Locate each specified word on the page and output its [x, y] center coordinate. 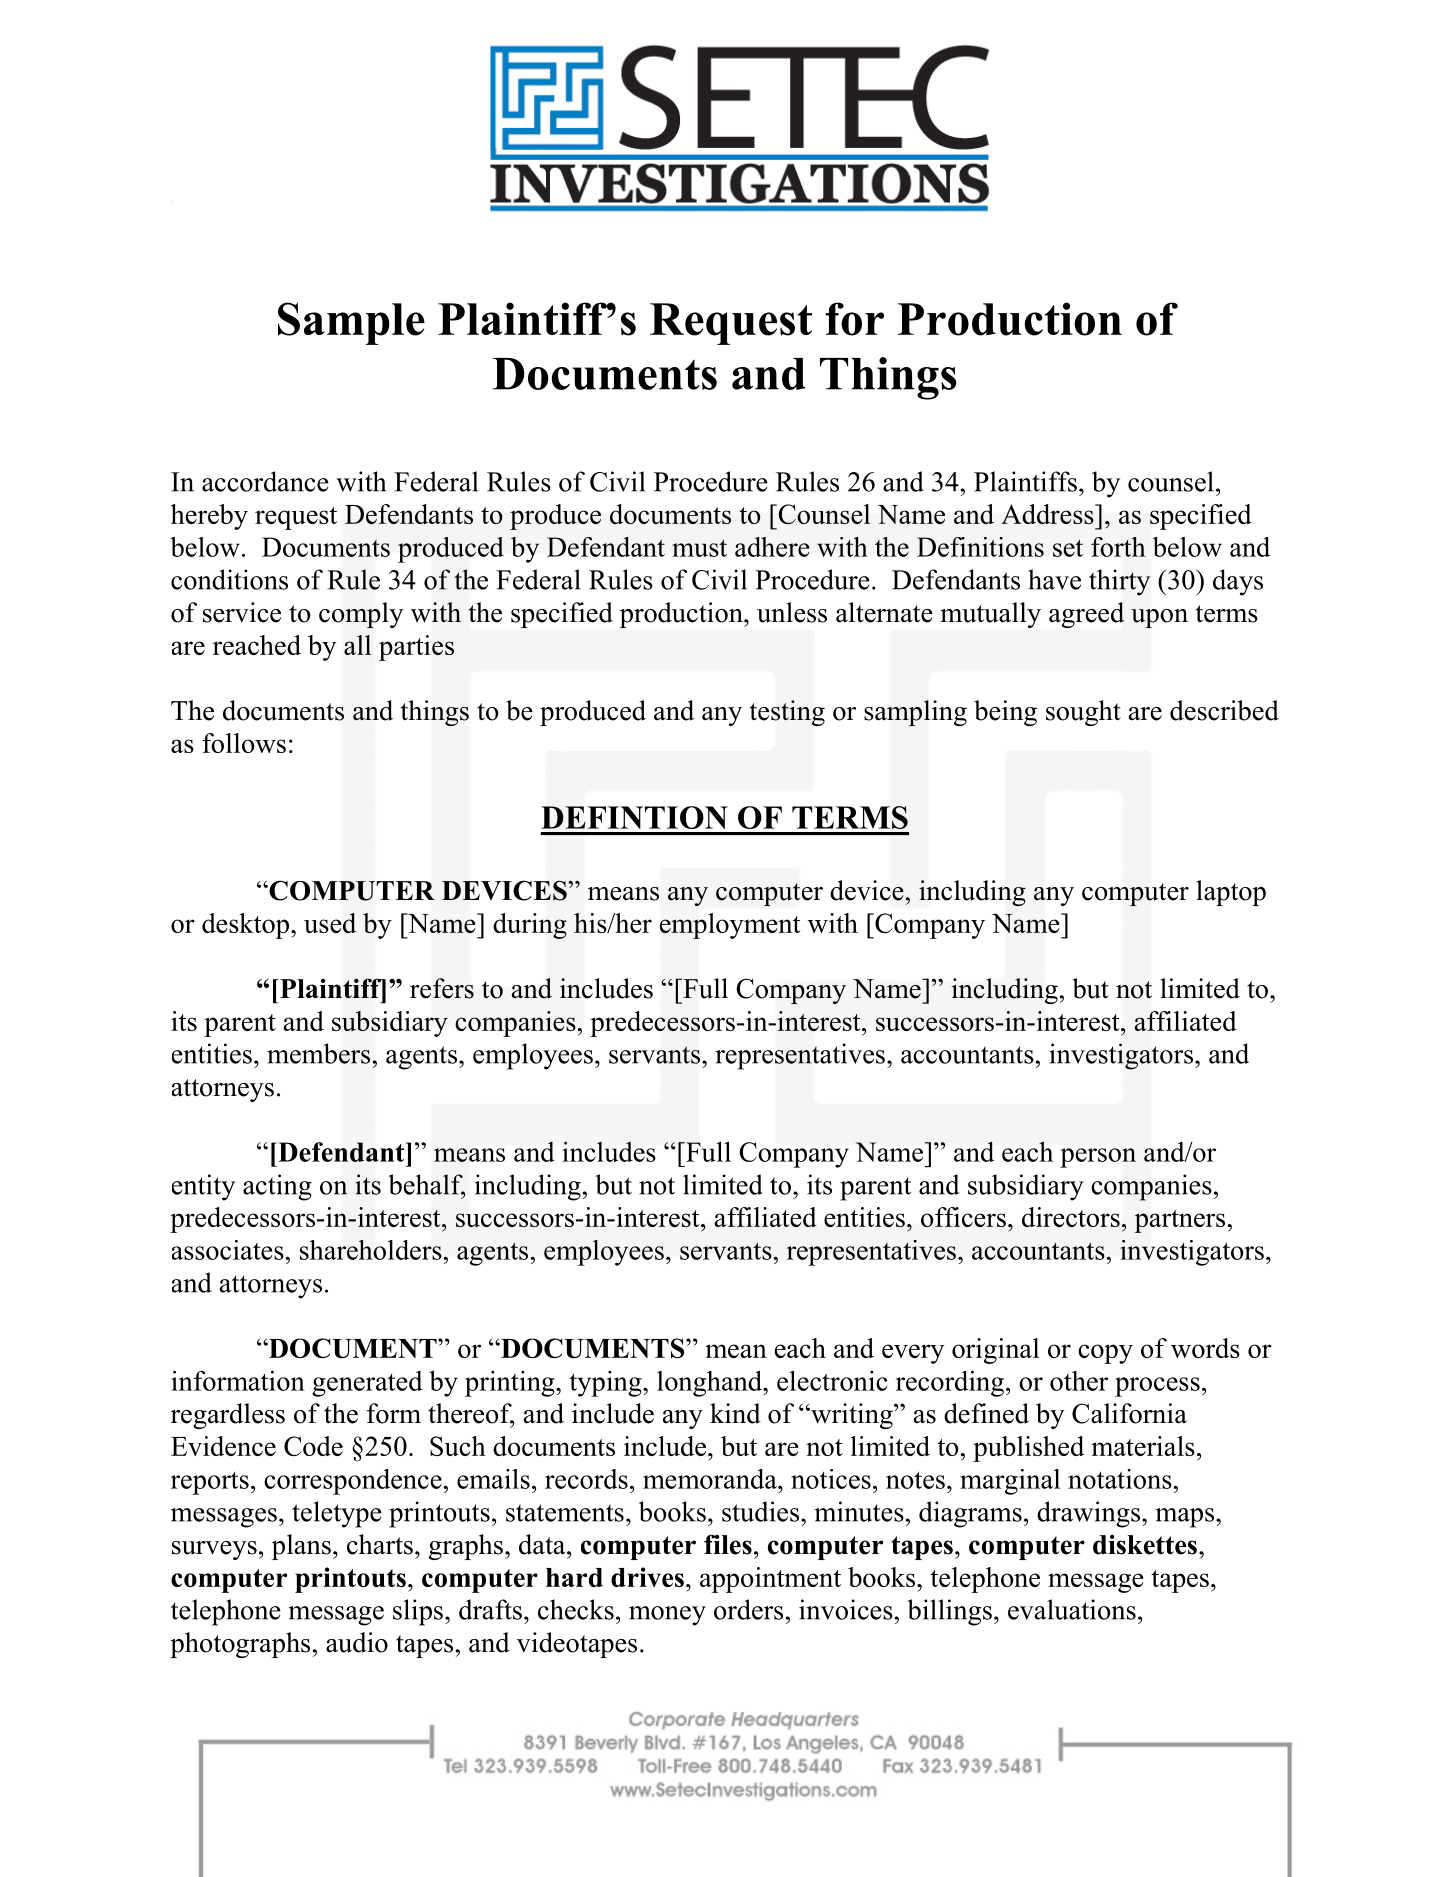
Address [1048, 514]
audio [357, 1642]
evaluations [1072, 1609]
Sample [351, 323]
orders [748, 1609]
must [699, 548]
